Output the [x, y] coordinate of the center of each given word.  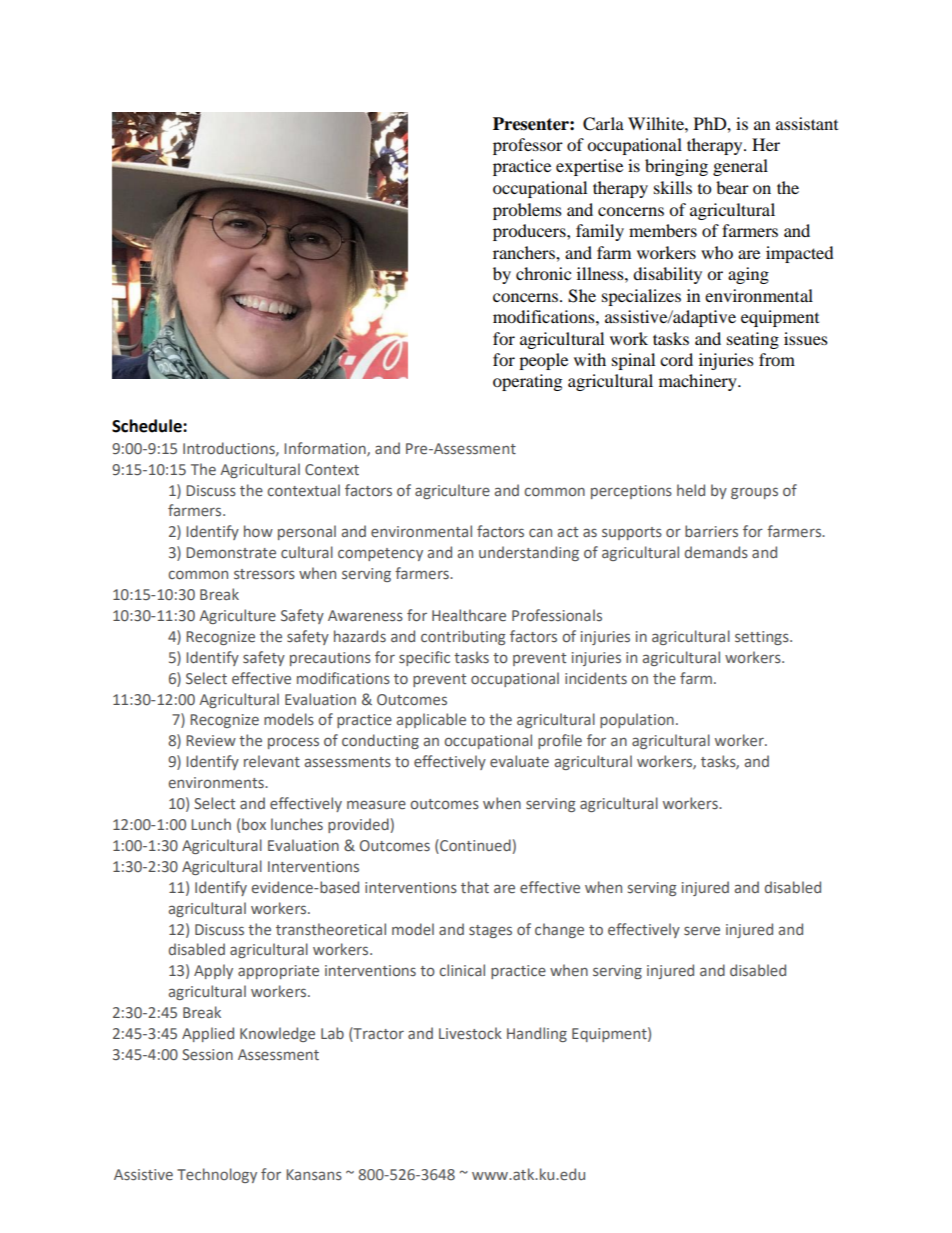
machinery [699, 382]
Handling [537, 1034]
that [475, 887]
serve [702, 930]
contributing [463, 637]
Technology [217, 1175]
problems [527, 211]
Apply [213, 971]
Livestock [470, 1033]
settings [763, 638]
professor [528, 146]
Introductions [230, 449]
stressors [264, 574]
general [740, 167]
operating [527, 382]
